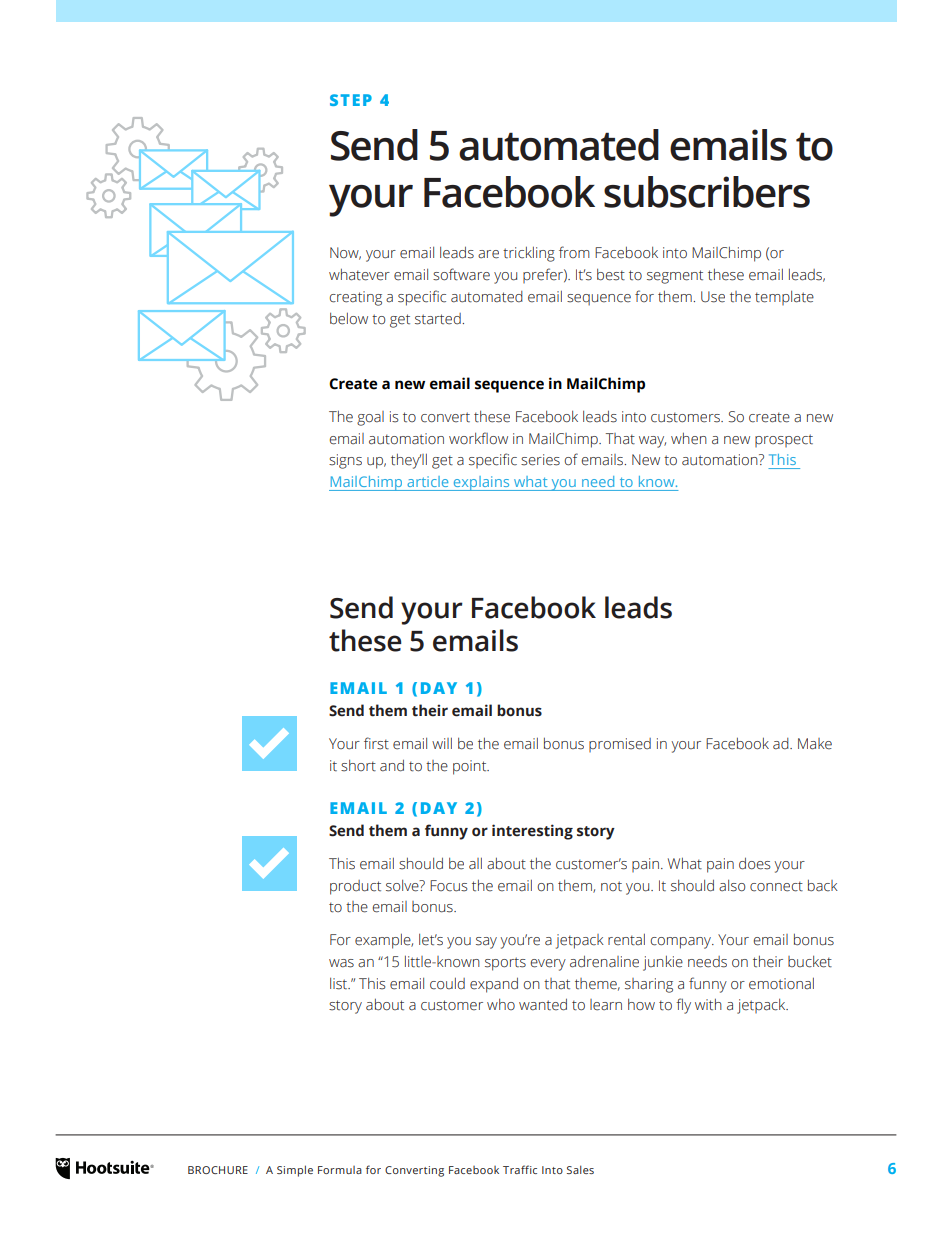 The height and width of the screenshot is (1233, 952). I want to click on with, so click(708, 1004).
